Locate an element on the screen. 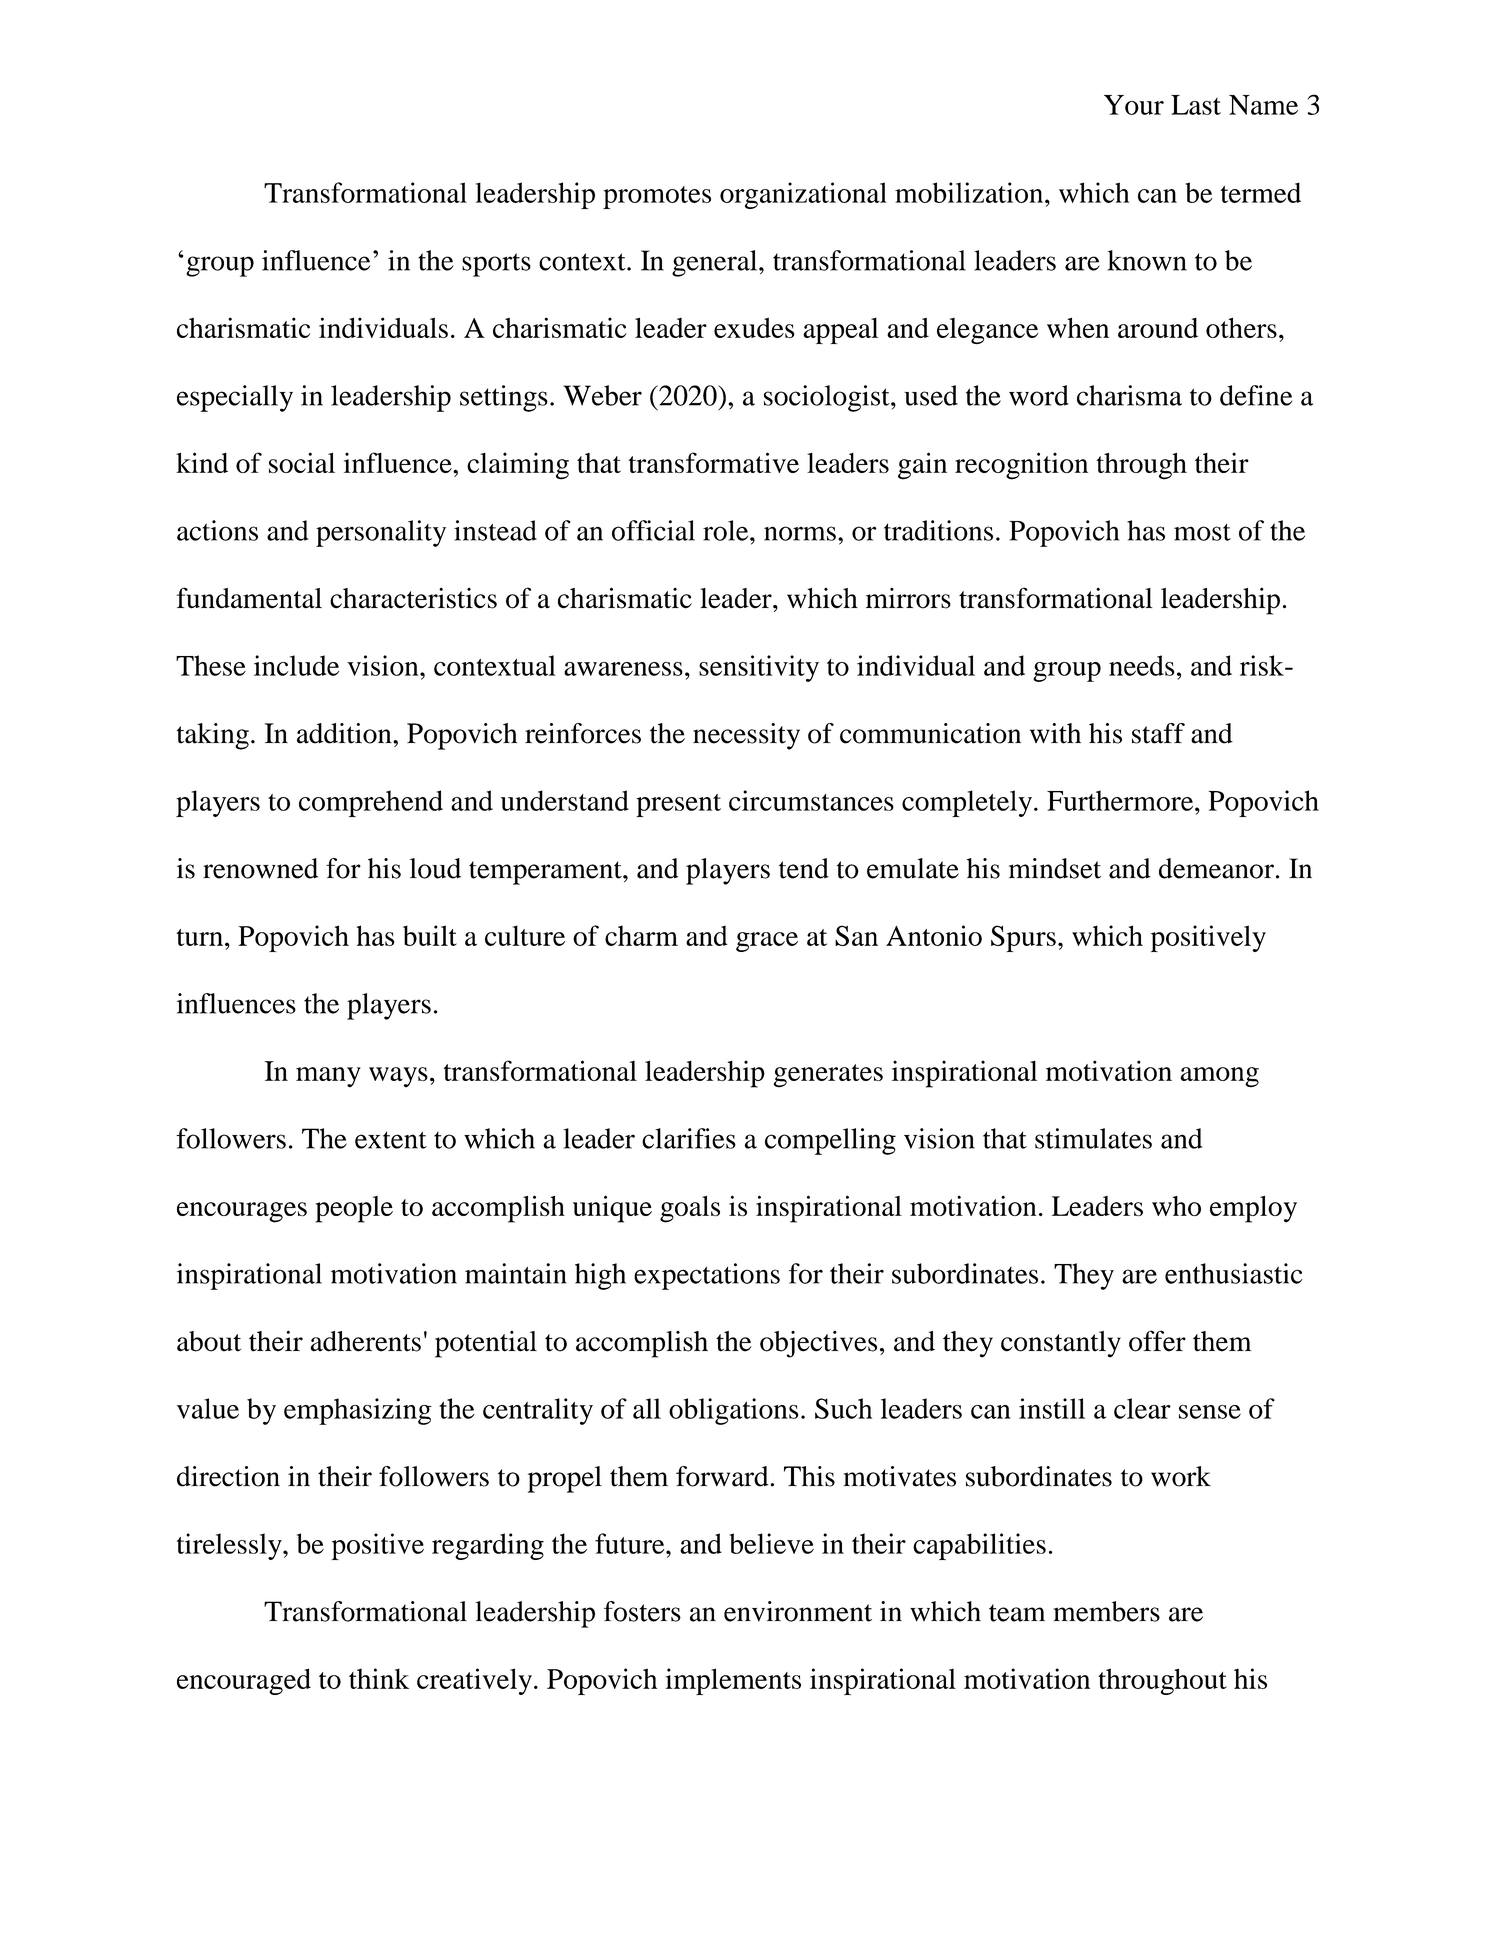  Your is located at coordinates (1134, 105).
